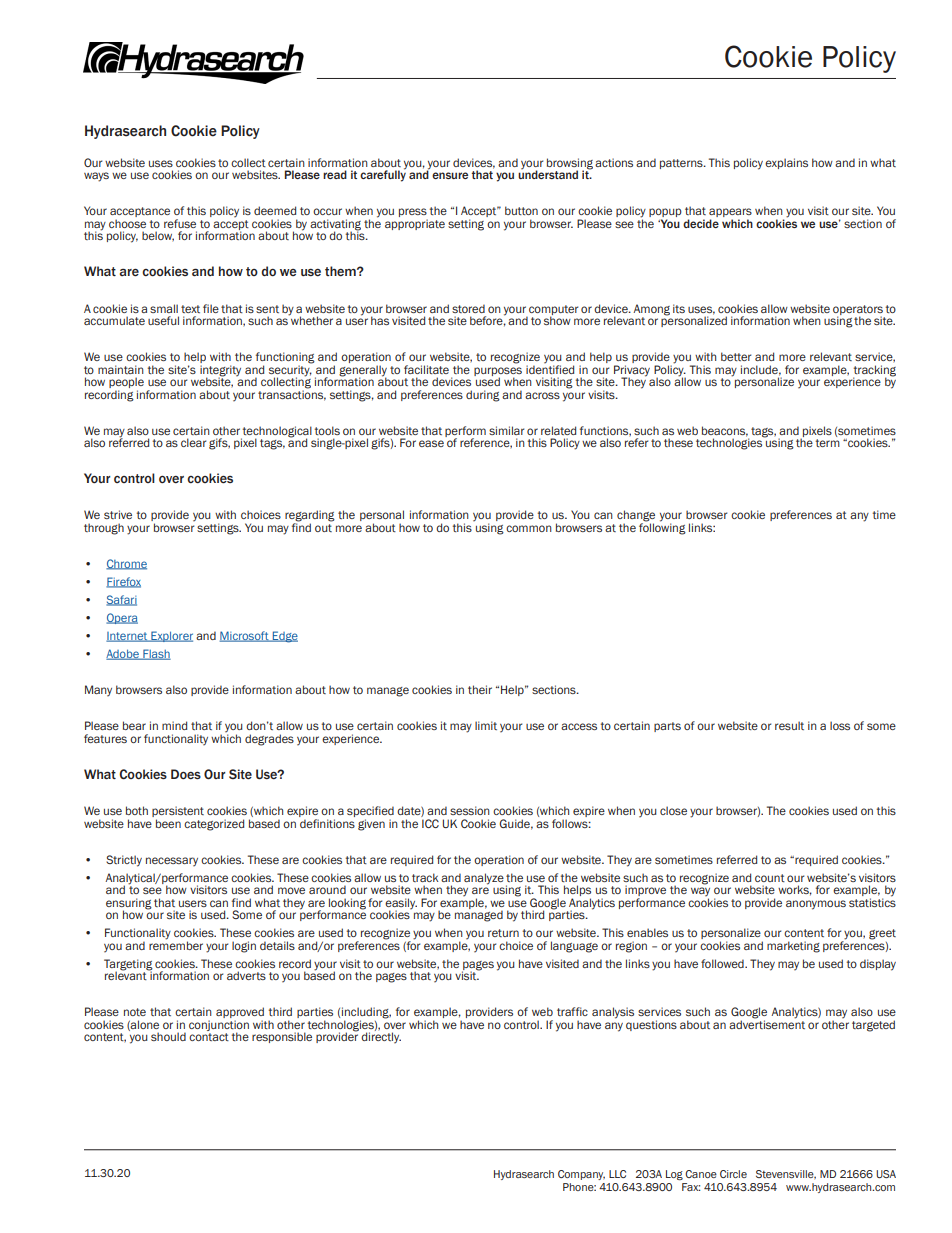 The height and width of the page is (1233, 952). What do you see at coordinates (450, 175) in the page?
I see `ensure` at bounding box center [450, 175].
